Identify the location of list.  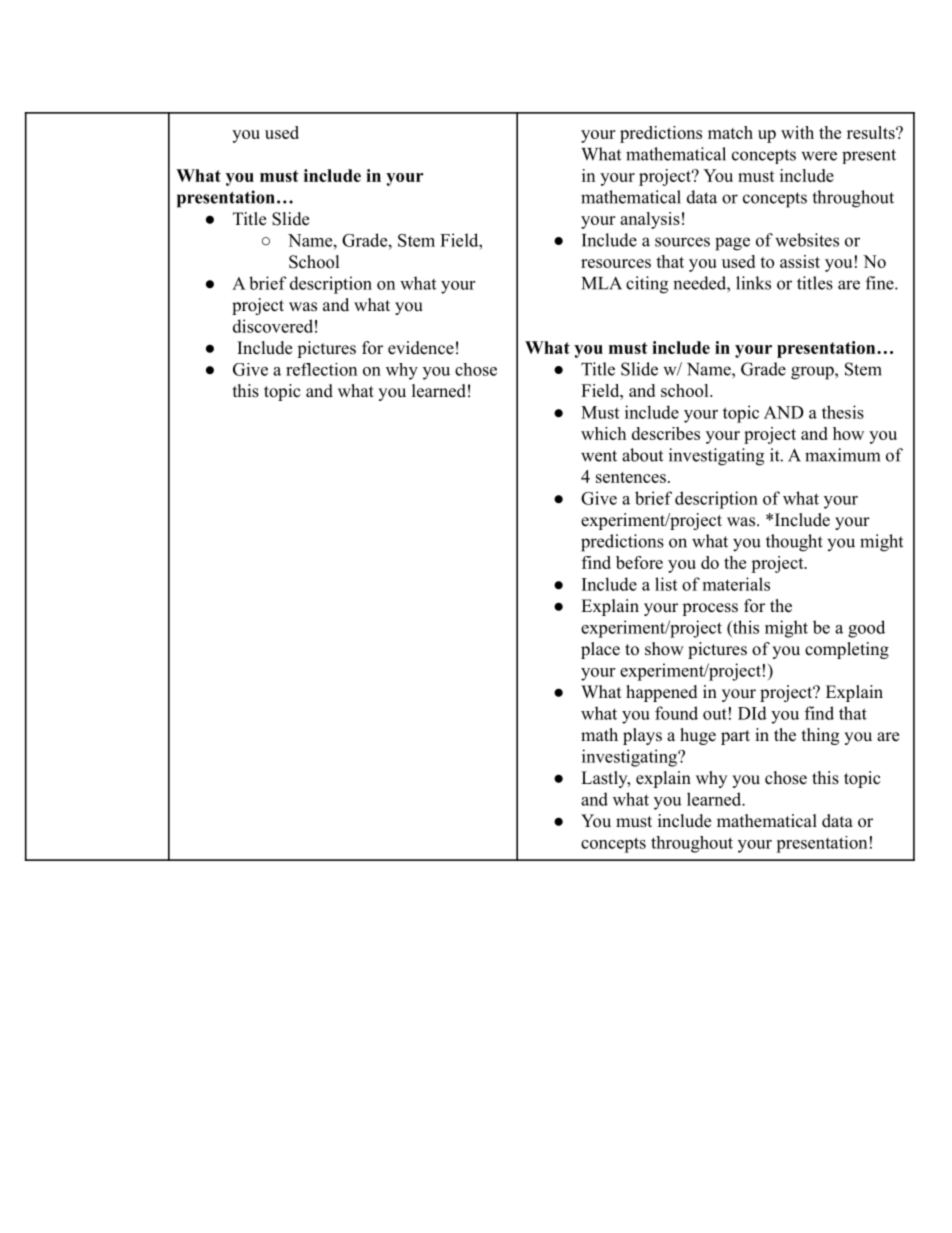
(666, 584).
